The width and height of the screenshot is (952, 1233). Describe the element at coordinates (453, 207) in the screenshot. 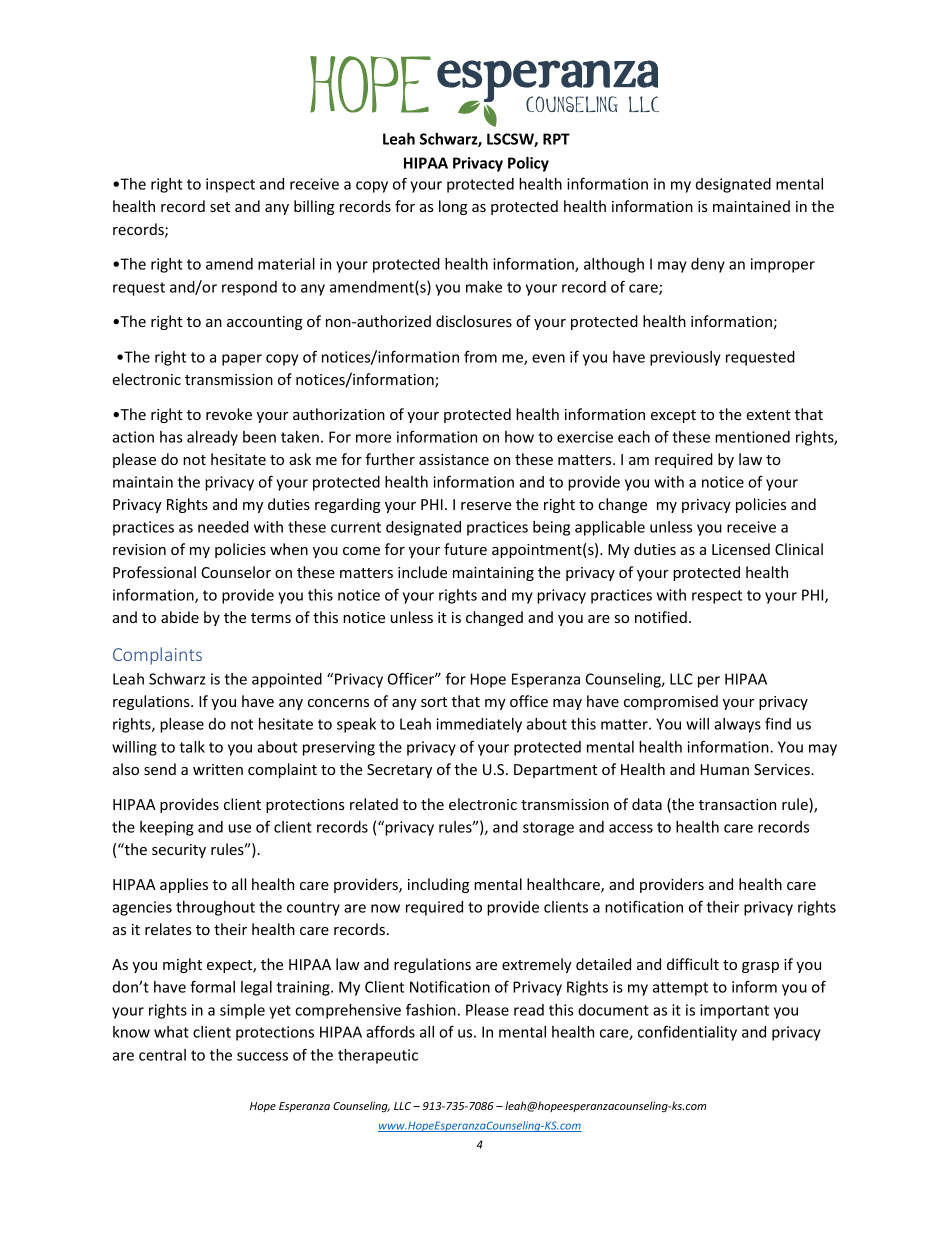

I see `long` at that location.
